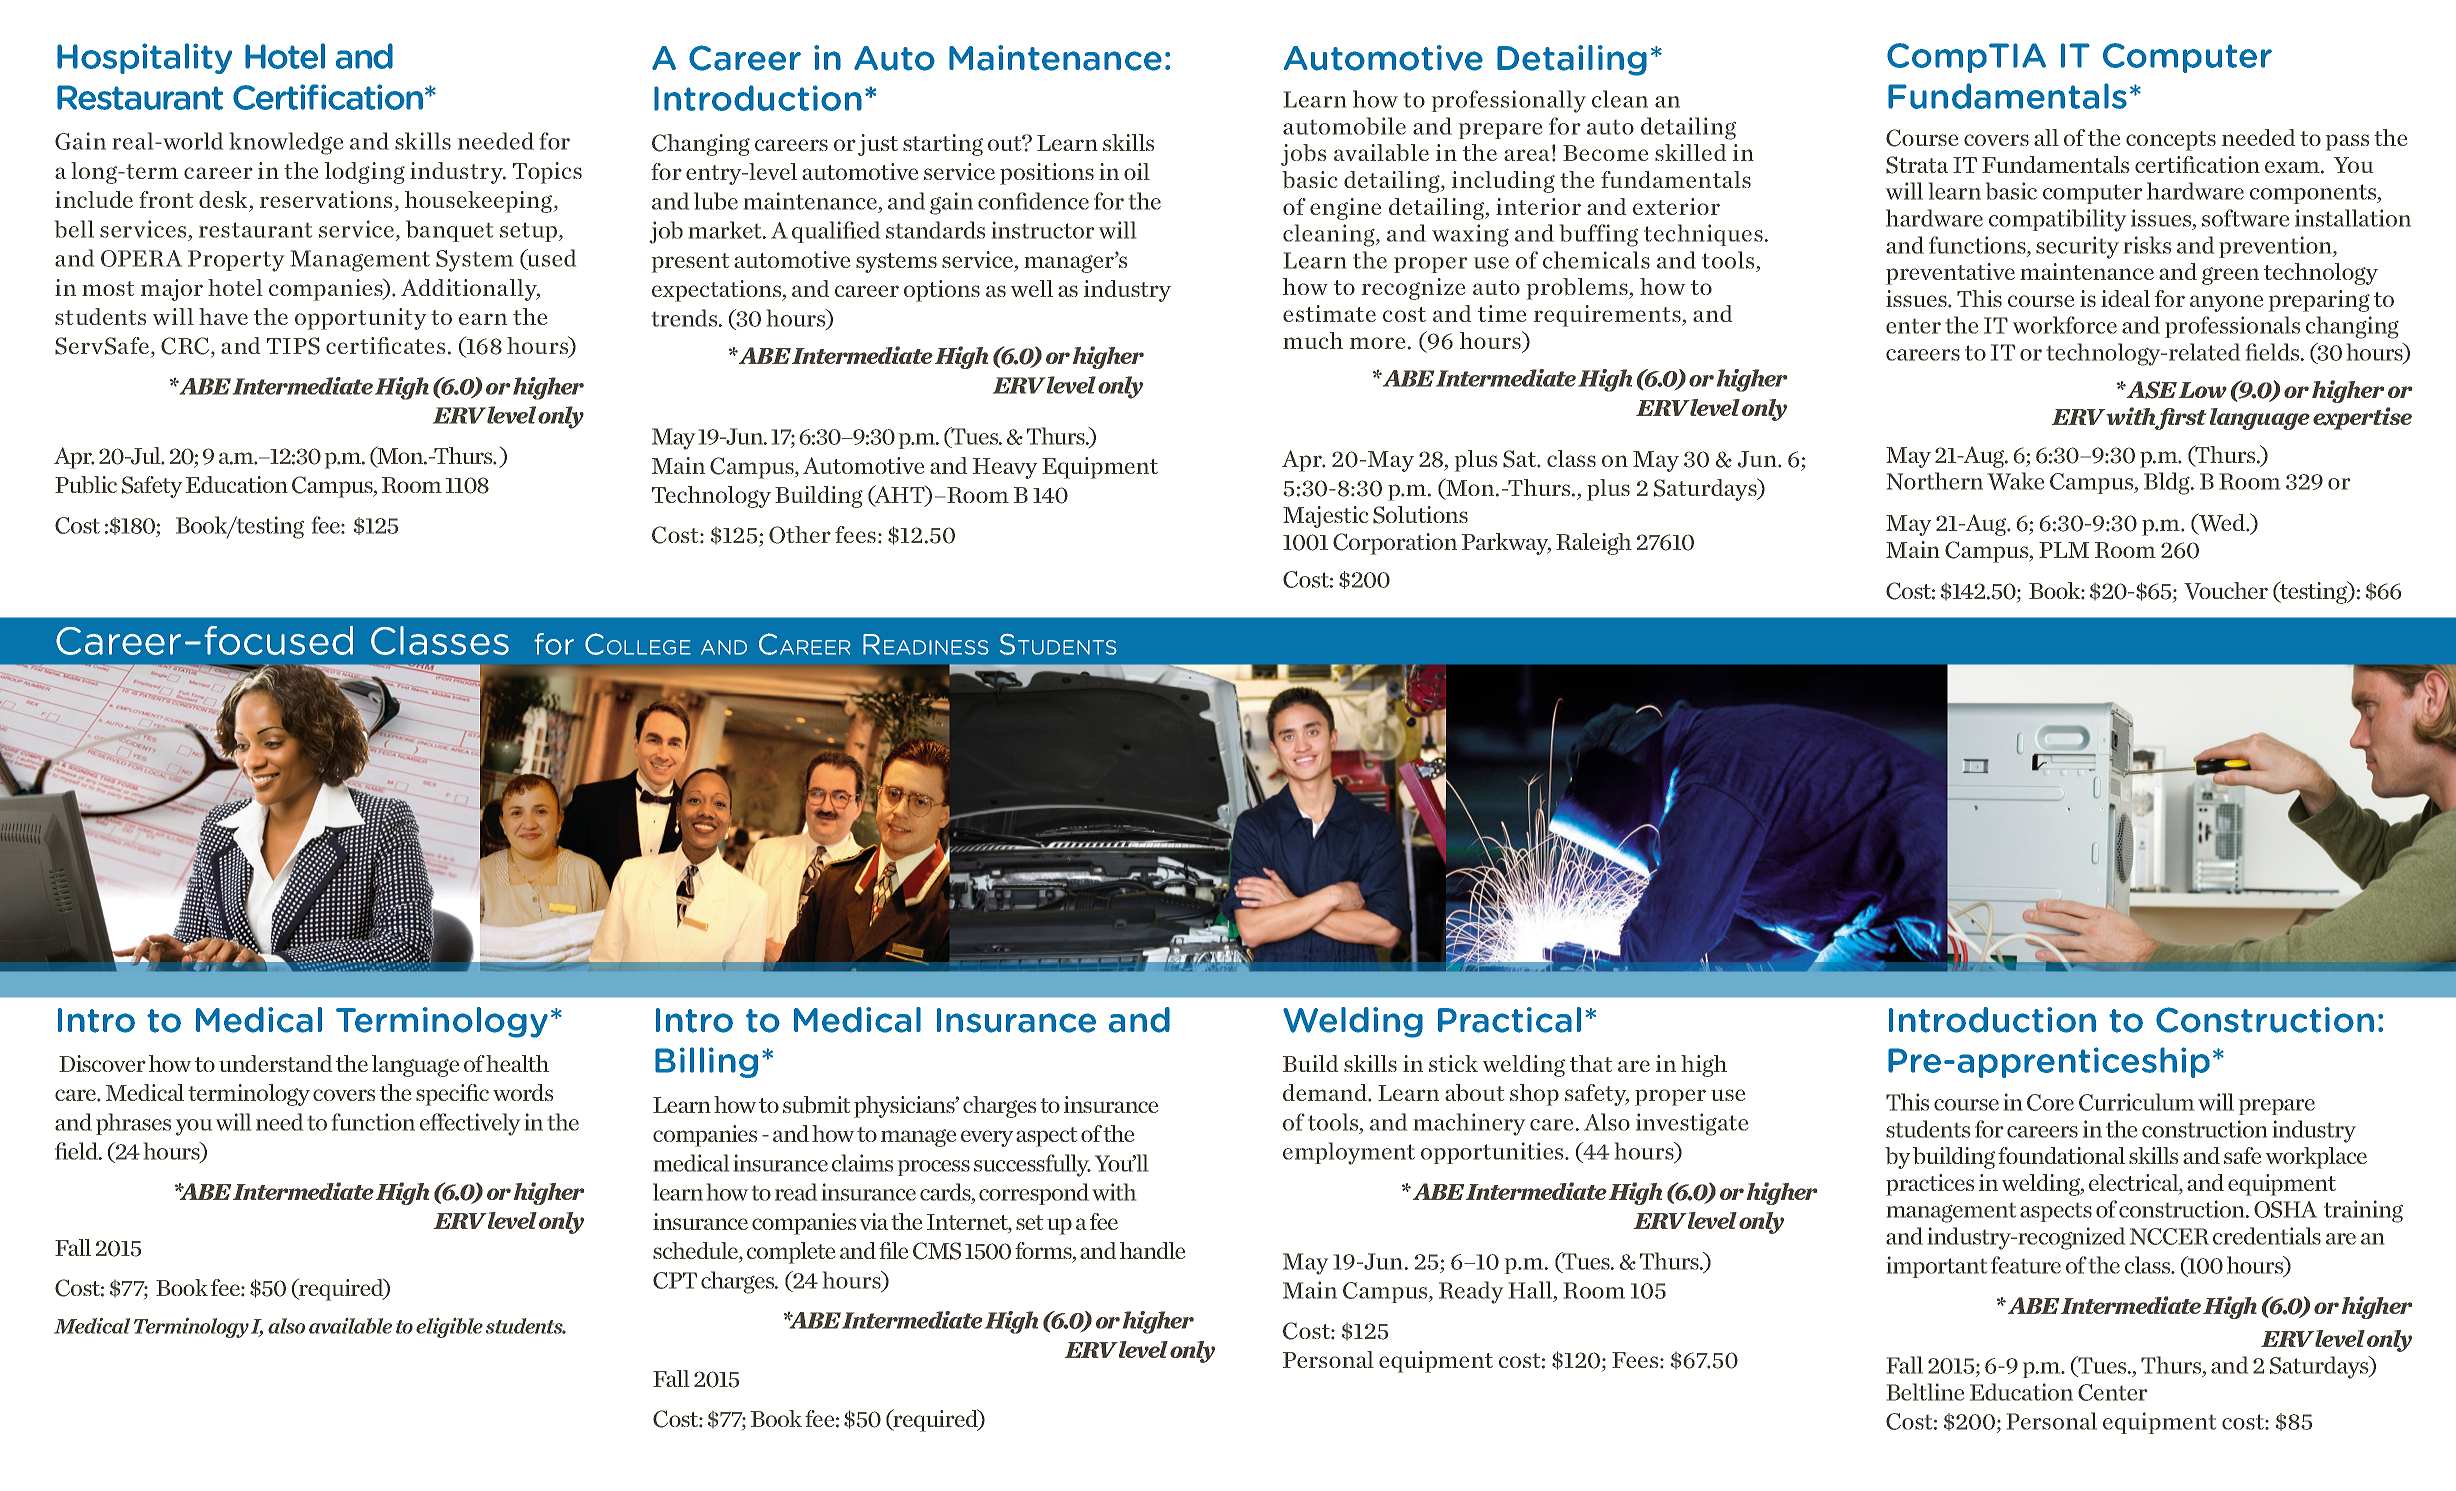  Describe the element at coordinates (800, 535) in the screenshot. I see `Other` at that location.
